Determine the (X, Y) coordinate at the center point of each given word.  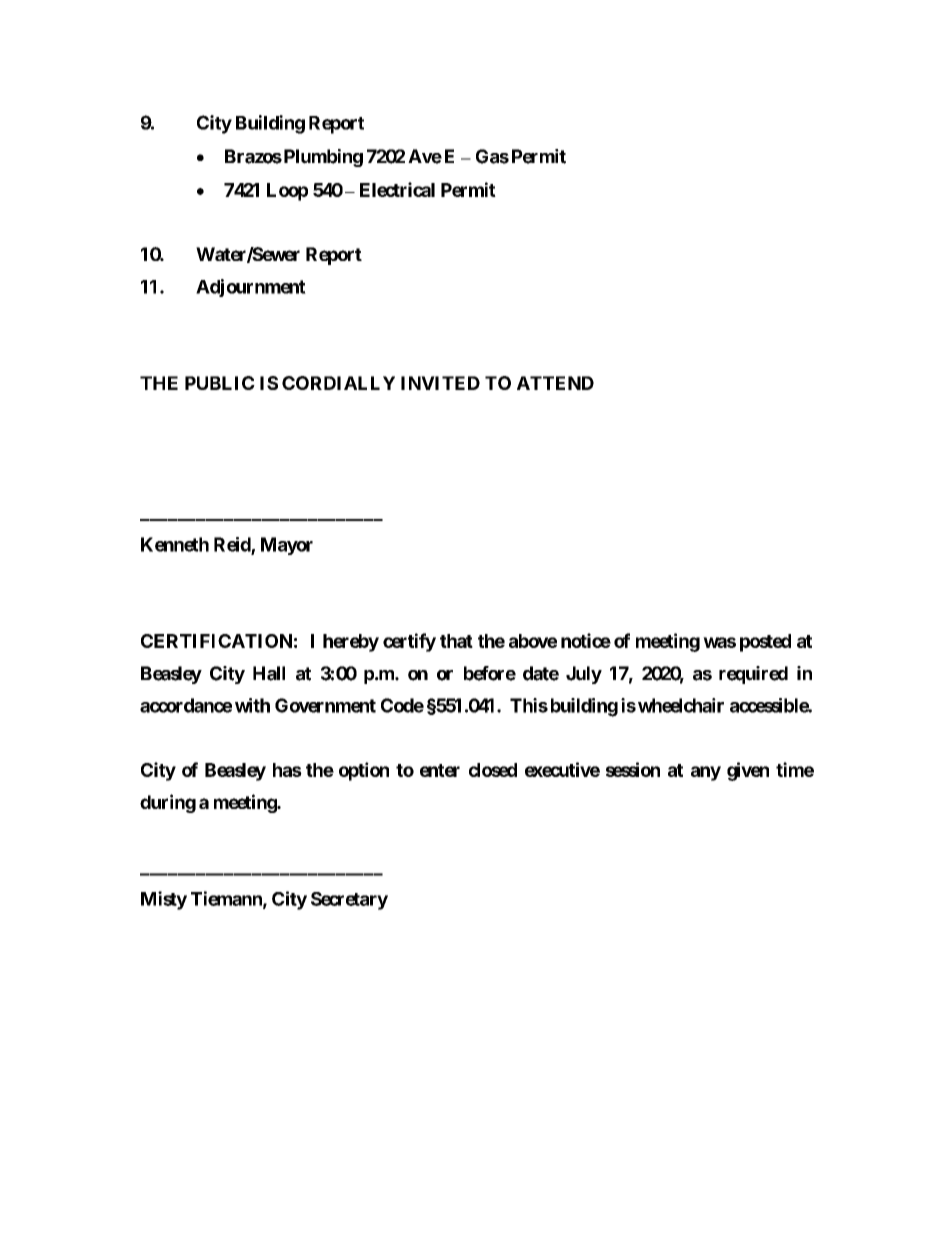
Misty (164, 900)
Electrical (397, 189)
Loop (287, 192)
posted (765, 643)
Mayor (287, 546)
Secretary (349, 901)
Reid (233, 545)
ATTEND (555, 383)
